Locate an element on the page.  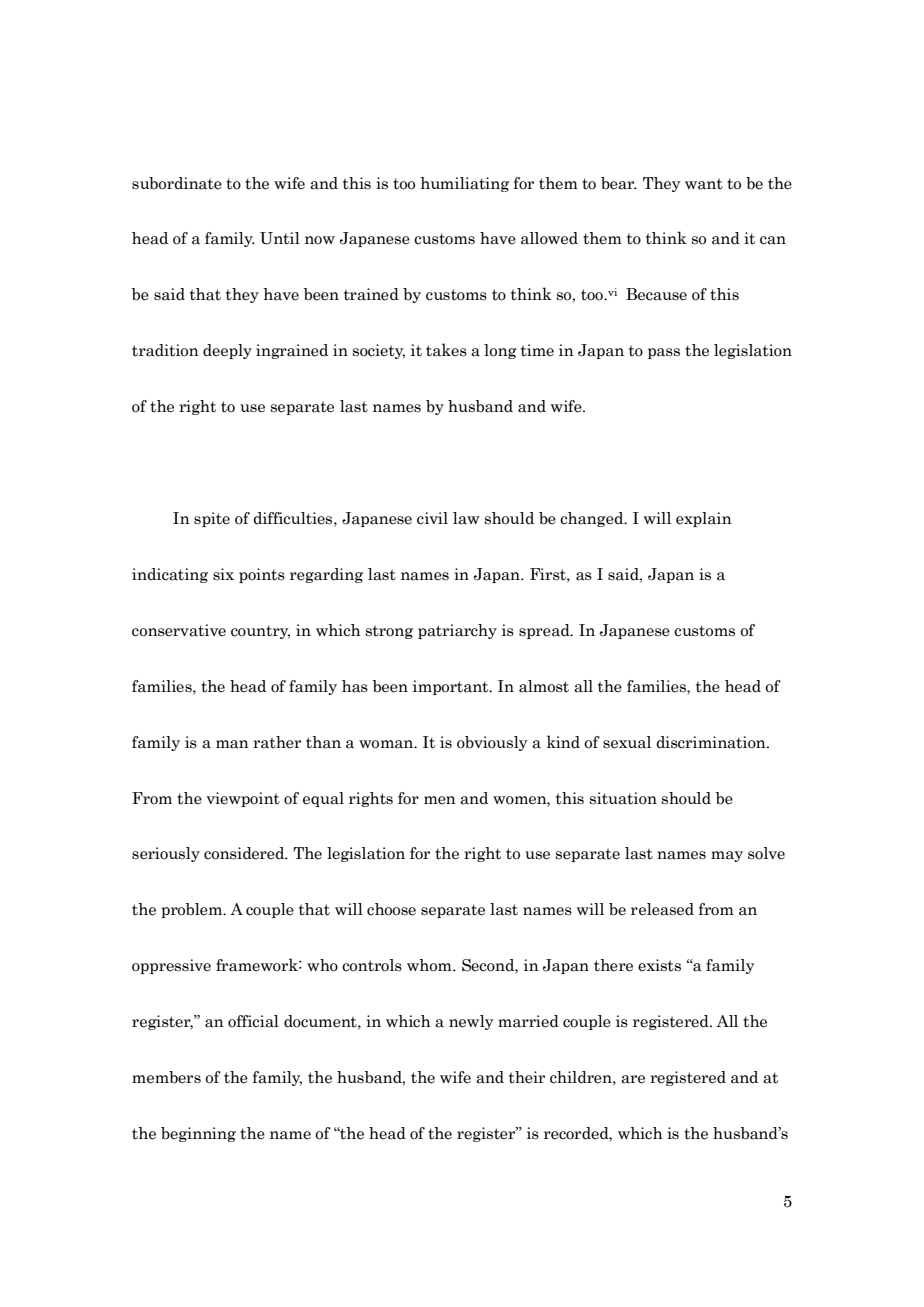
considered is located at coordinates (245, 853).
